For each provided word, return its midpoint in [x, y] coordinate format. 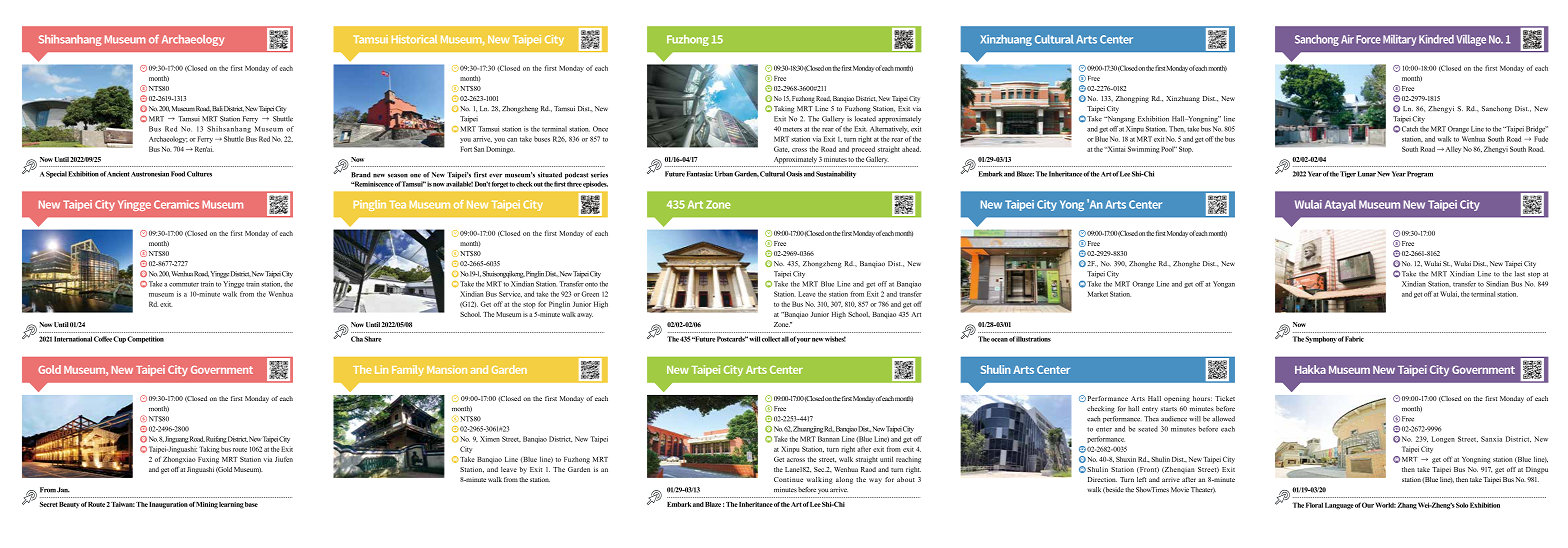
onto [591, 284]
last [1520, 274]
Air [1347, 39]
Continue [788, 479]
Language [1339, 505]
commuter [184, 284]
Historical [414, 39]
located [865, 119]
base [251, 504]
